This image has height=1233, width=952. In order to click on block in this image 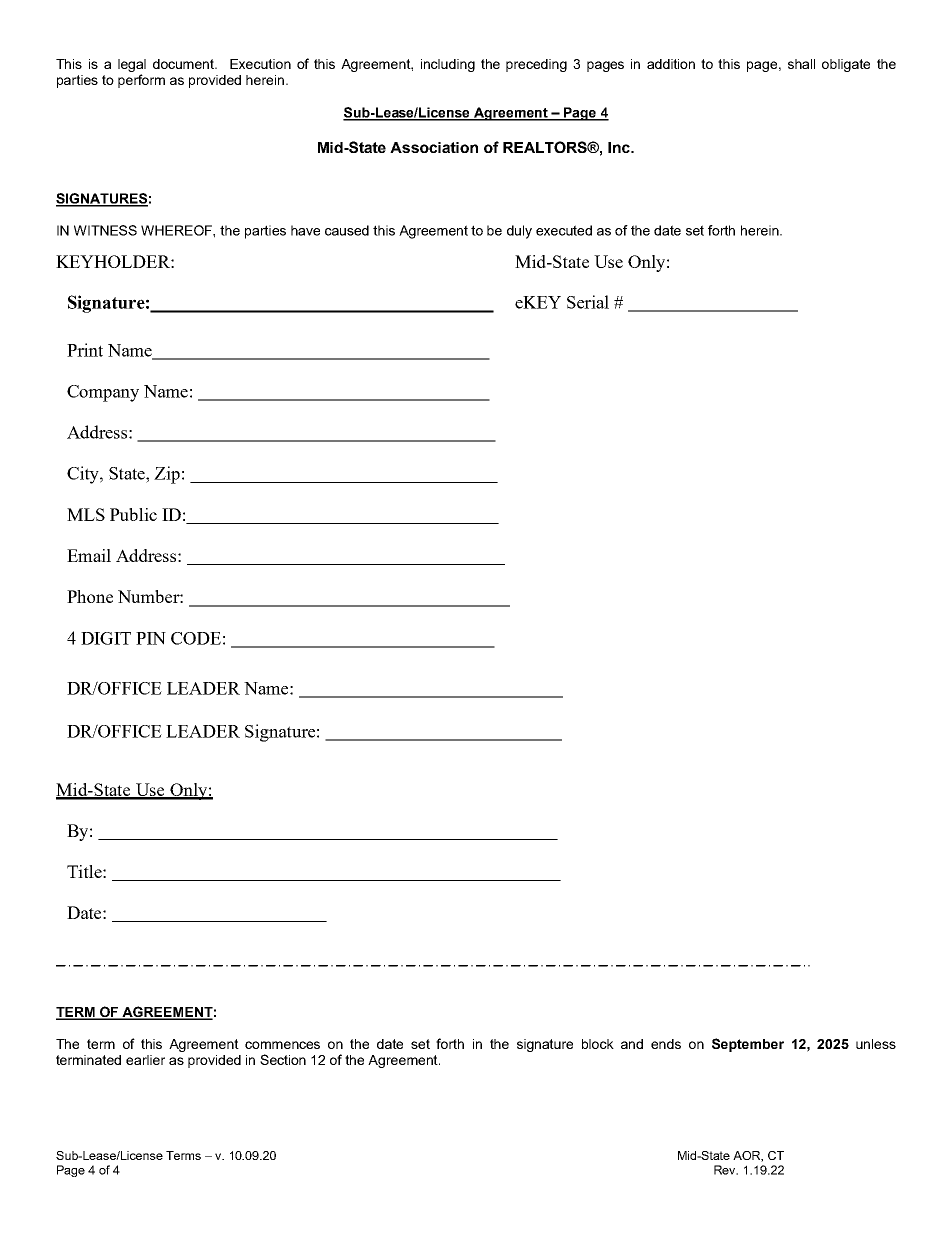, I will do `click(598, 1044)`.
